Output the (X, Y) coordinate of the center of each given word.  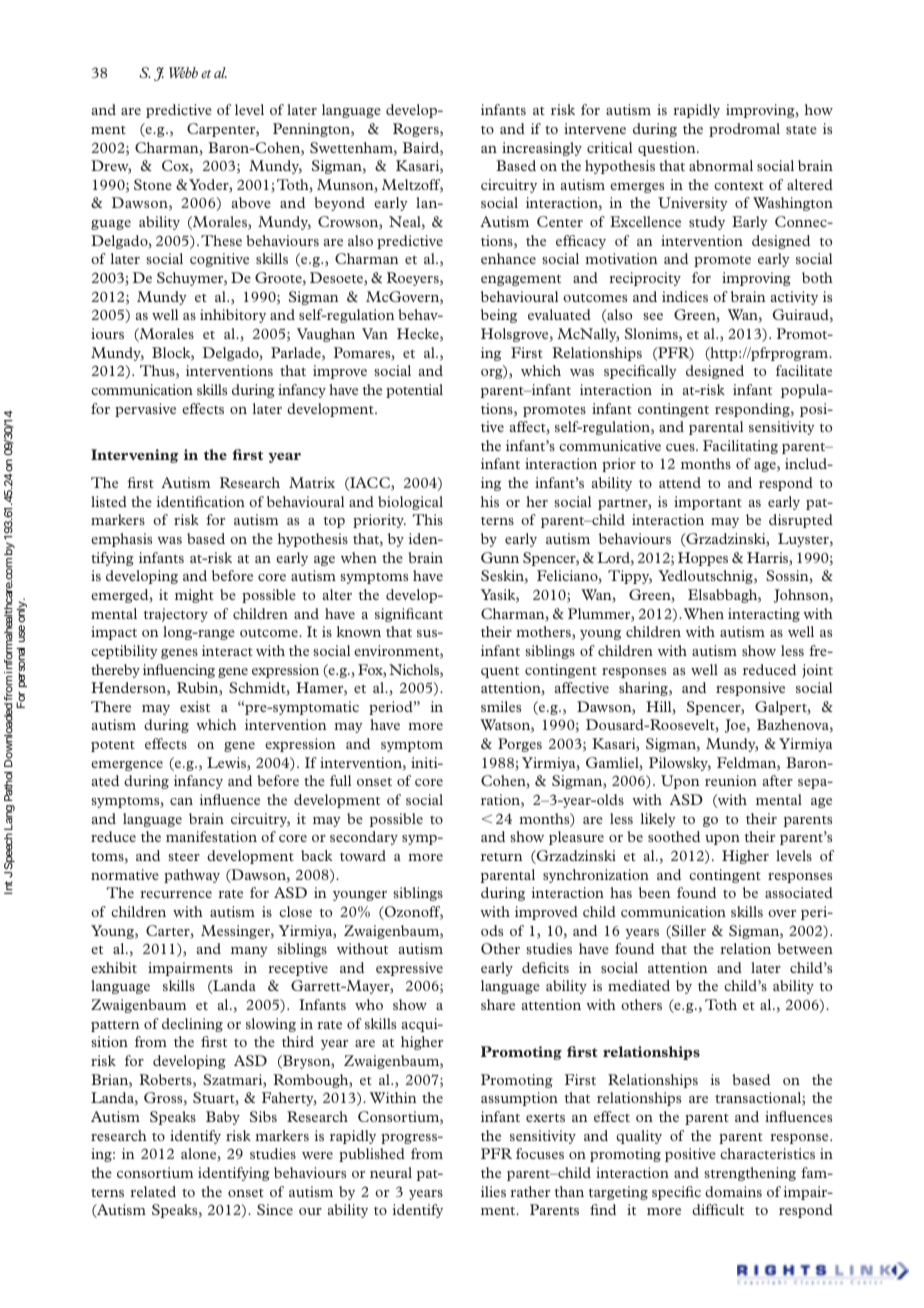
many (249, 952)
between (805, 948)
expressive (409, 969)
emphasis (121, 540)
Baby (223, 1118)
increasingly (542, 149)
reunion (731, 780)
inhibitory (233, 316)
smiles (501, 706)
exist (195, 706)
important (708, 503)
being (499, 316)
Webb (183, 72)
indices (685, 296)
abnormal (721, 165)
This (427, 519)
